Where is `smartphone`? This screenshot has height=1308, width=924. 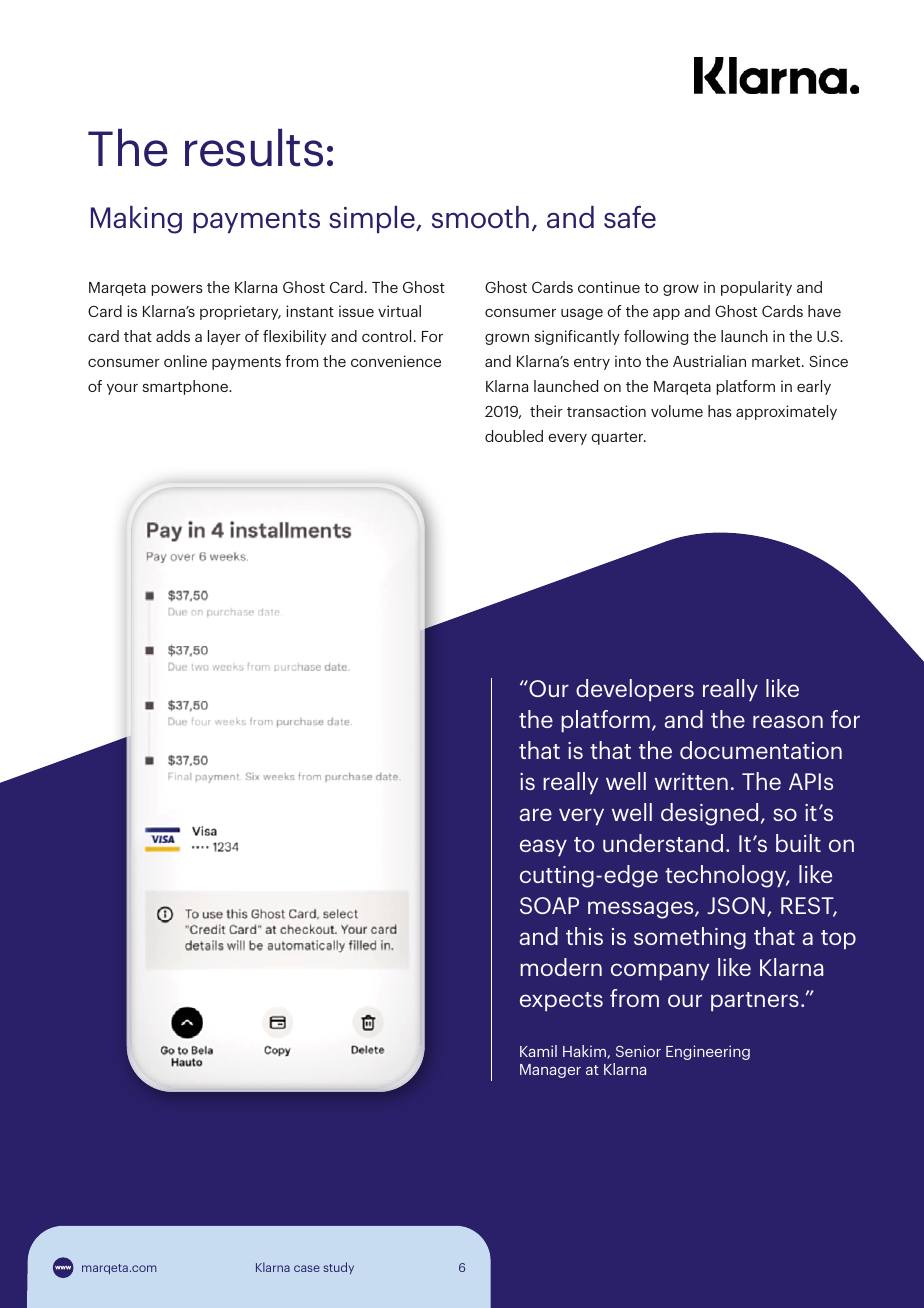
smartphone is located at coordinates (186, 387).
